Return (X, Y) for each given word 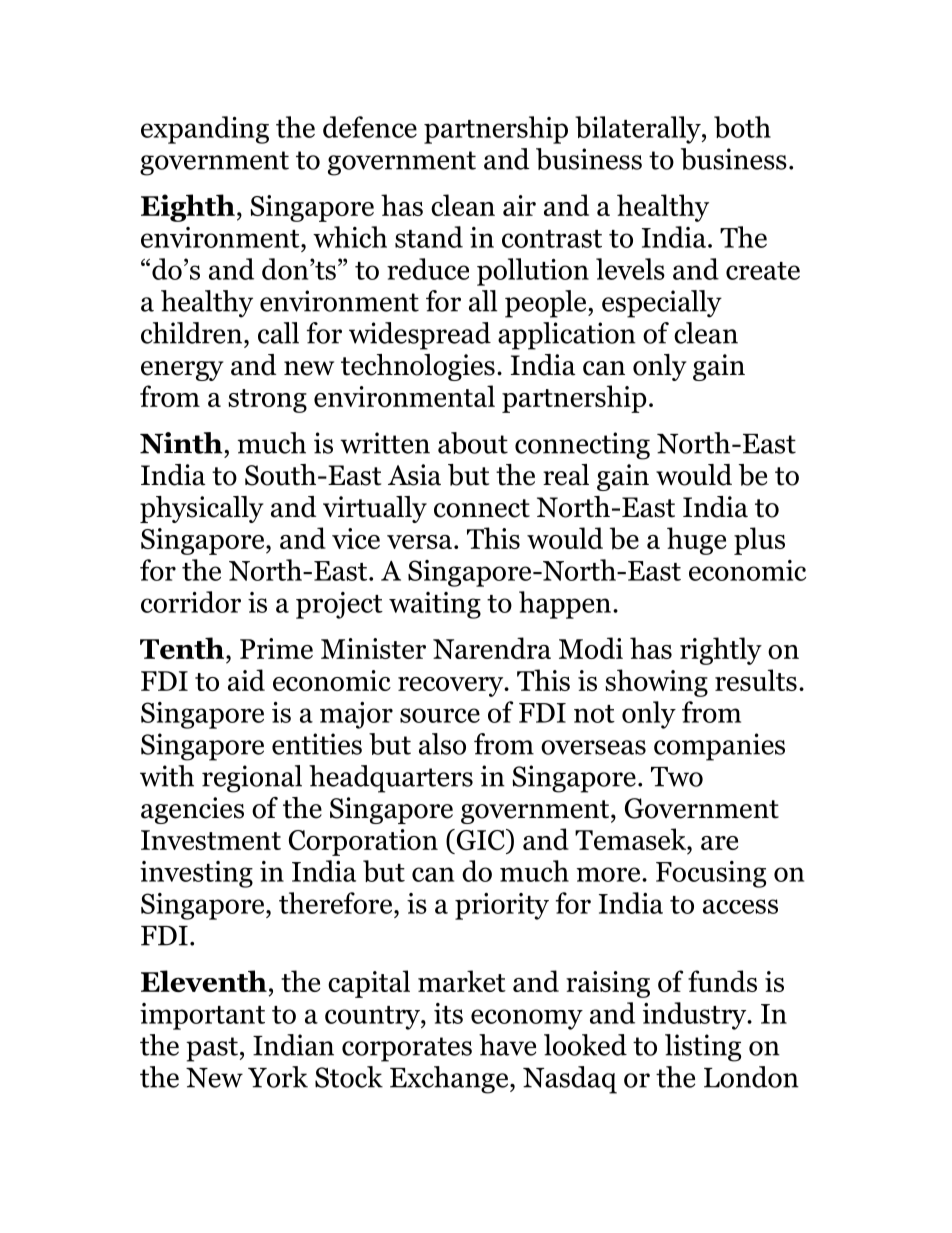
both (742, 127)
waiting (435, 605)
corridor (191, 602)
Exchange (450, 1080)
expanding (205, 130)
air (519, 205)
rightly (721, 651)
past (212, 1049)
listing (703, 1048)
